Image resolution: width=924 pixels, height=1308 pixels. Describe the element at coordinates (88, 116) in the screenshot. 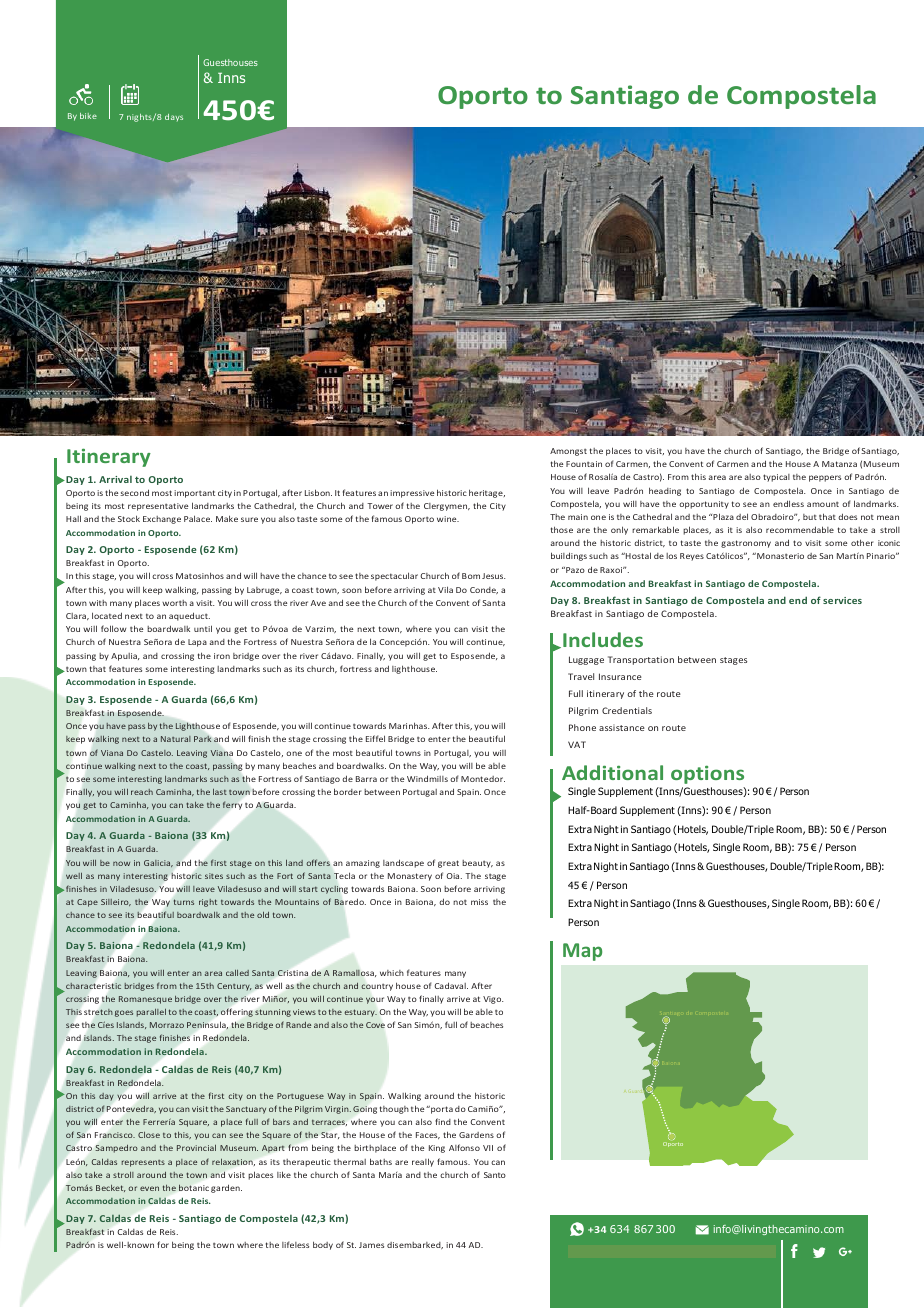

I see `bike` at that location.
